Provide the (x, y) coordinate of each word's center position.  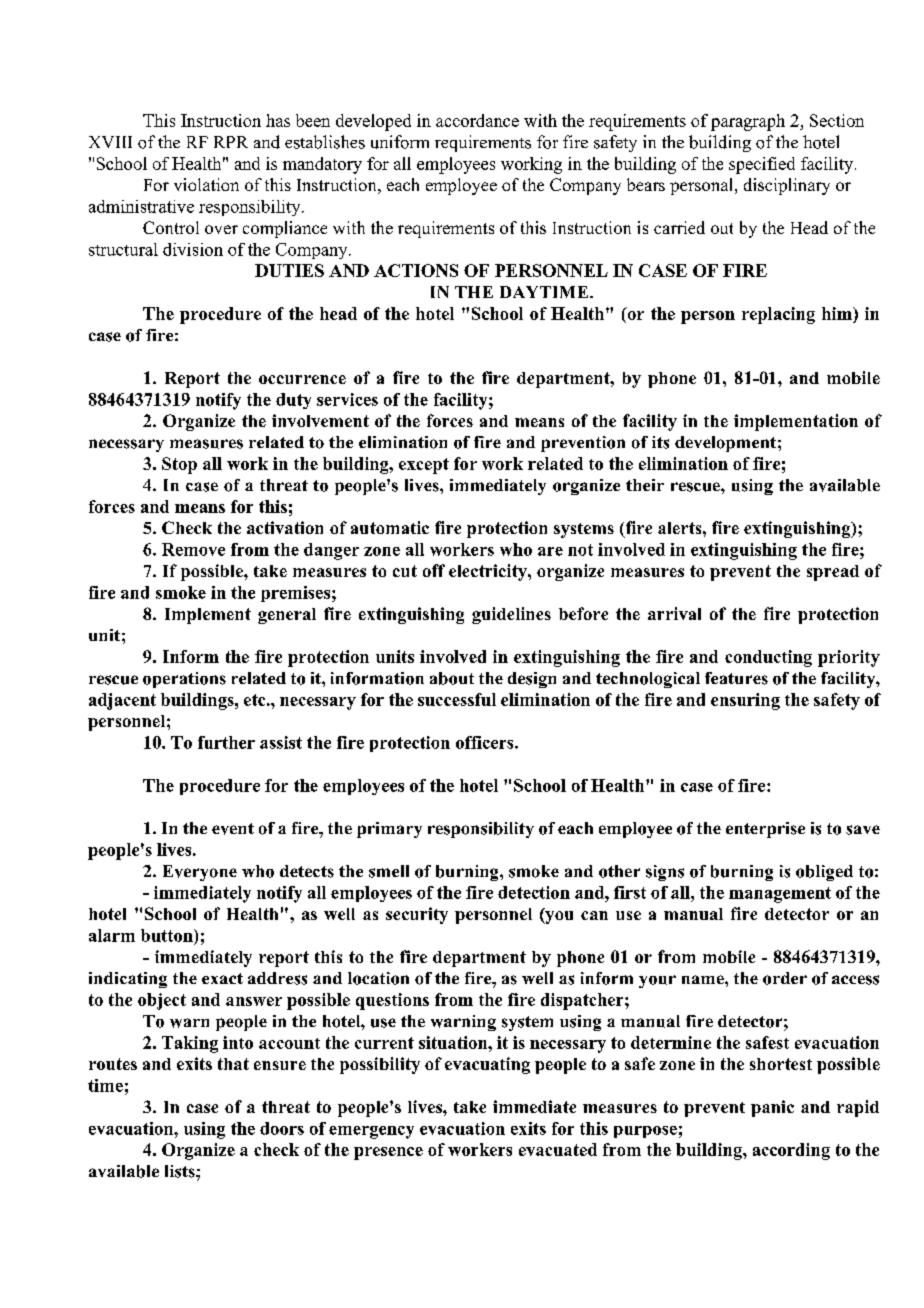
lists (181, 1171)
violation (206, 184)
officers (486, 742)
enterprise (765, 830)
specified (762, 165)
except (424, 466)
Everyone (200, 873)
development (725, 444)
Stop (179, 465)
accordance (477, 120)
